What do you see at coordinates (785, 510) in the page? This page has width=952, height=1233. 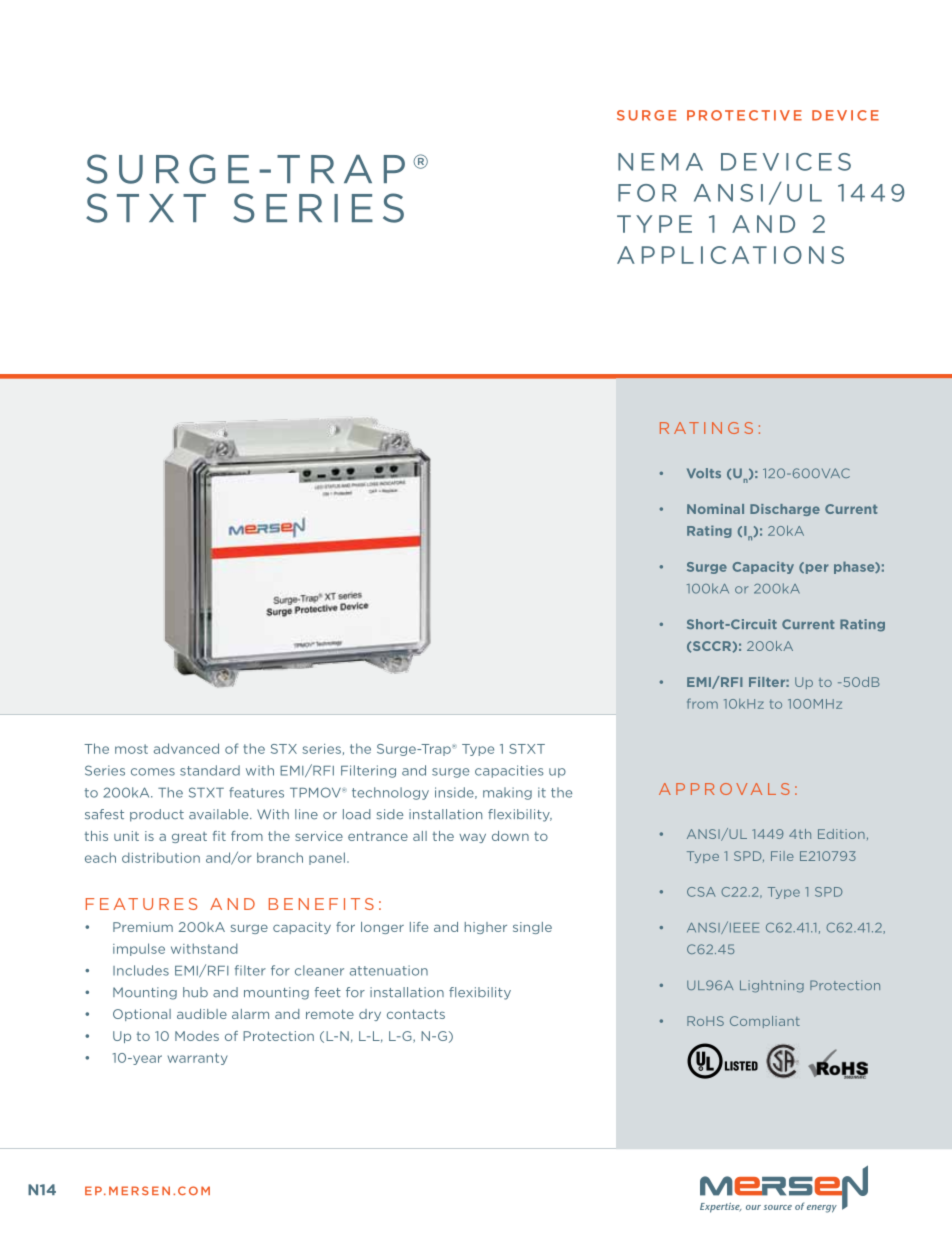 I see `Discharge` at bounding box center [785, 510].
